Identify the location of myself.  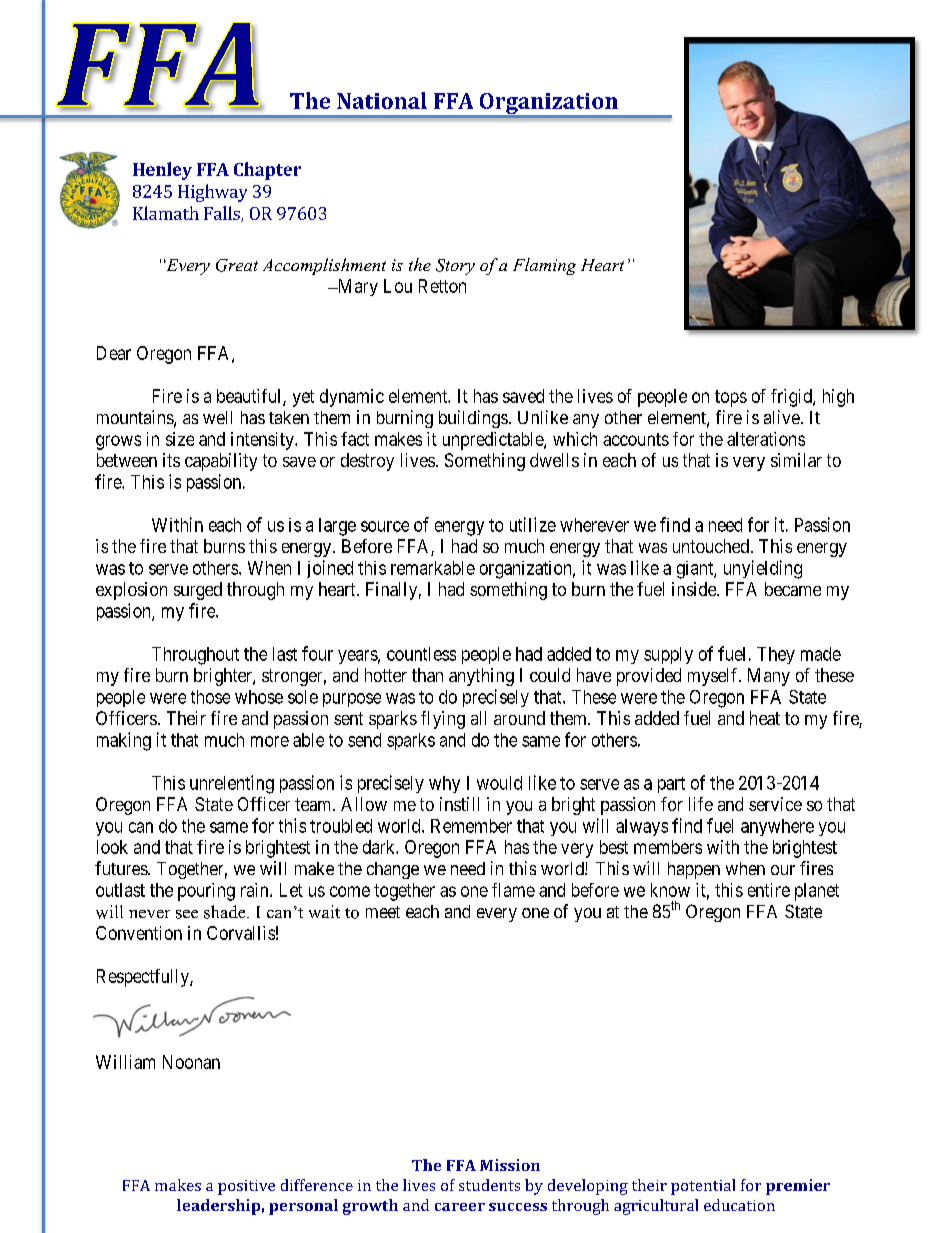
(714, 677).
